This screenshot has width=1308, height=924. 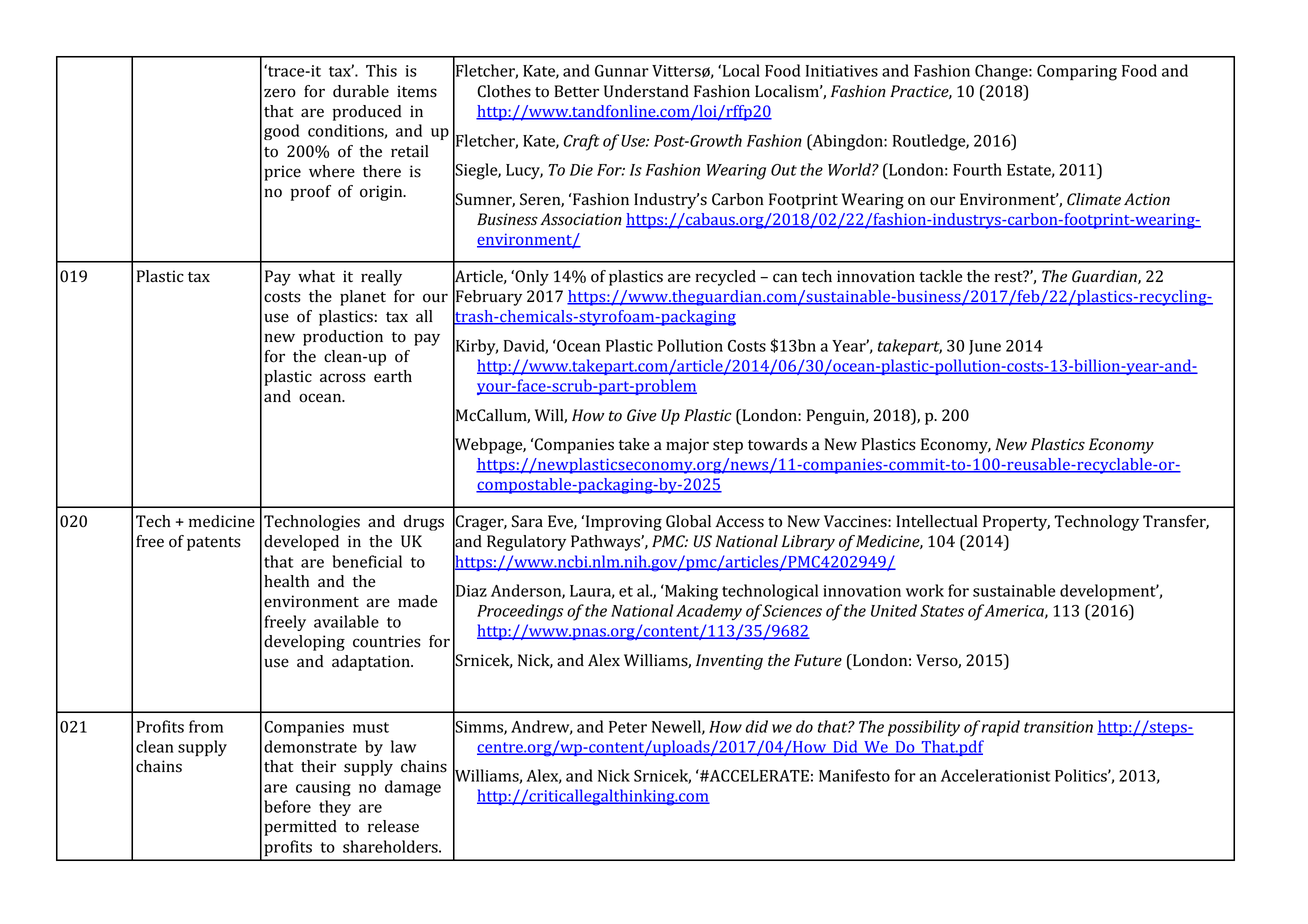 I want to click on Understand, so click(x=646, y=91).
